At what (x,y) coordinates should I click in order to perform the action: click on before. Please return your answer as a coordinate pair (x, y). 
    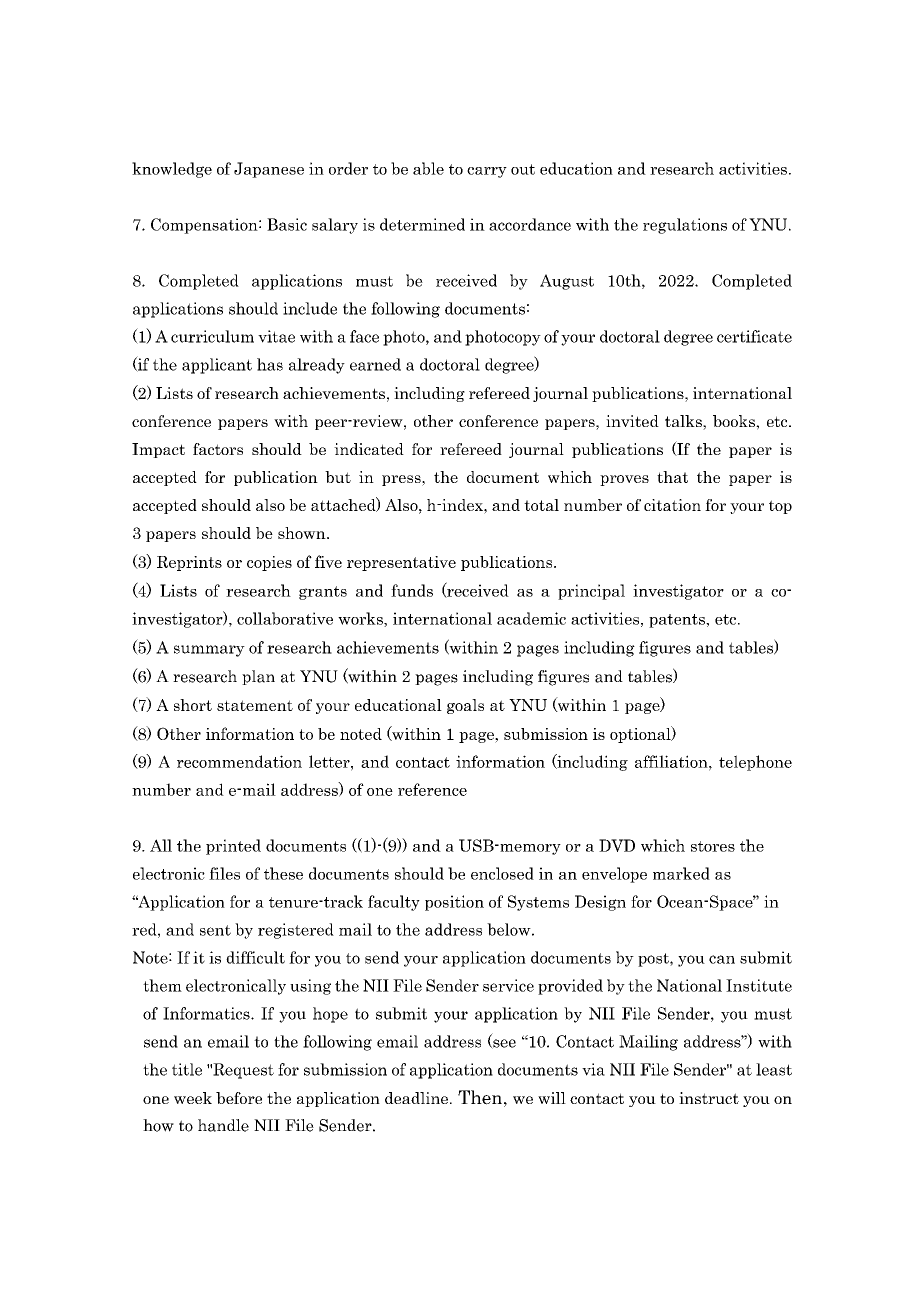
    Looking at the image, I should click on (239, 1098).
